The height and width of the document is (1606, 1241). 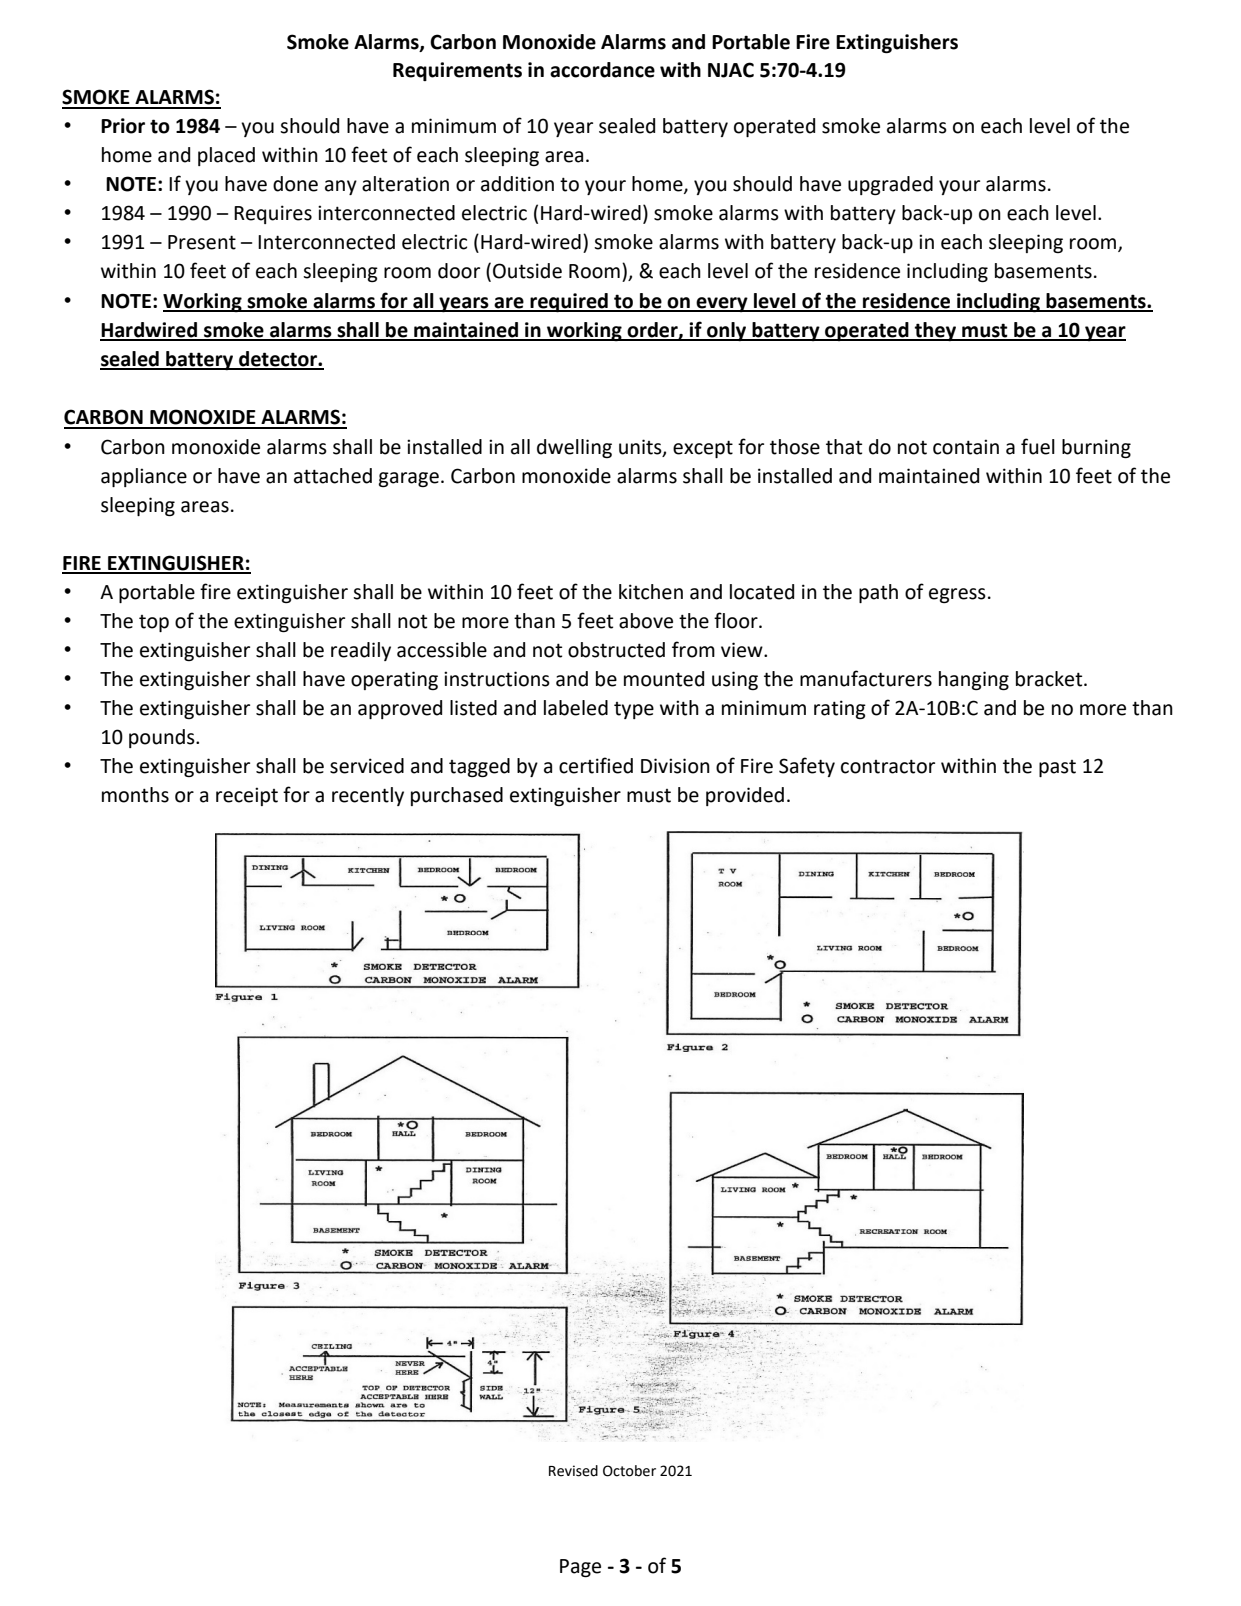 What do you see at coordinates (1057, 768) in the document?
I see `past` at bounding box center [1057, 768].
